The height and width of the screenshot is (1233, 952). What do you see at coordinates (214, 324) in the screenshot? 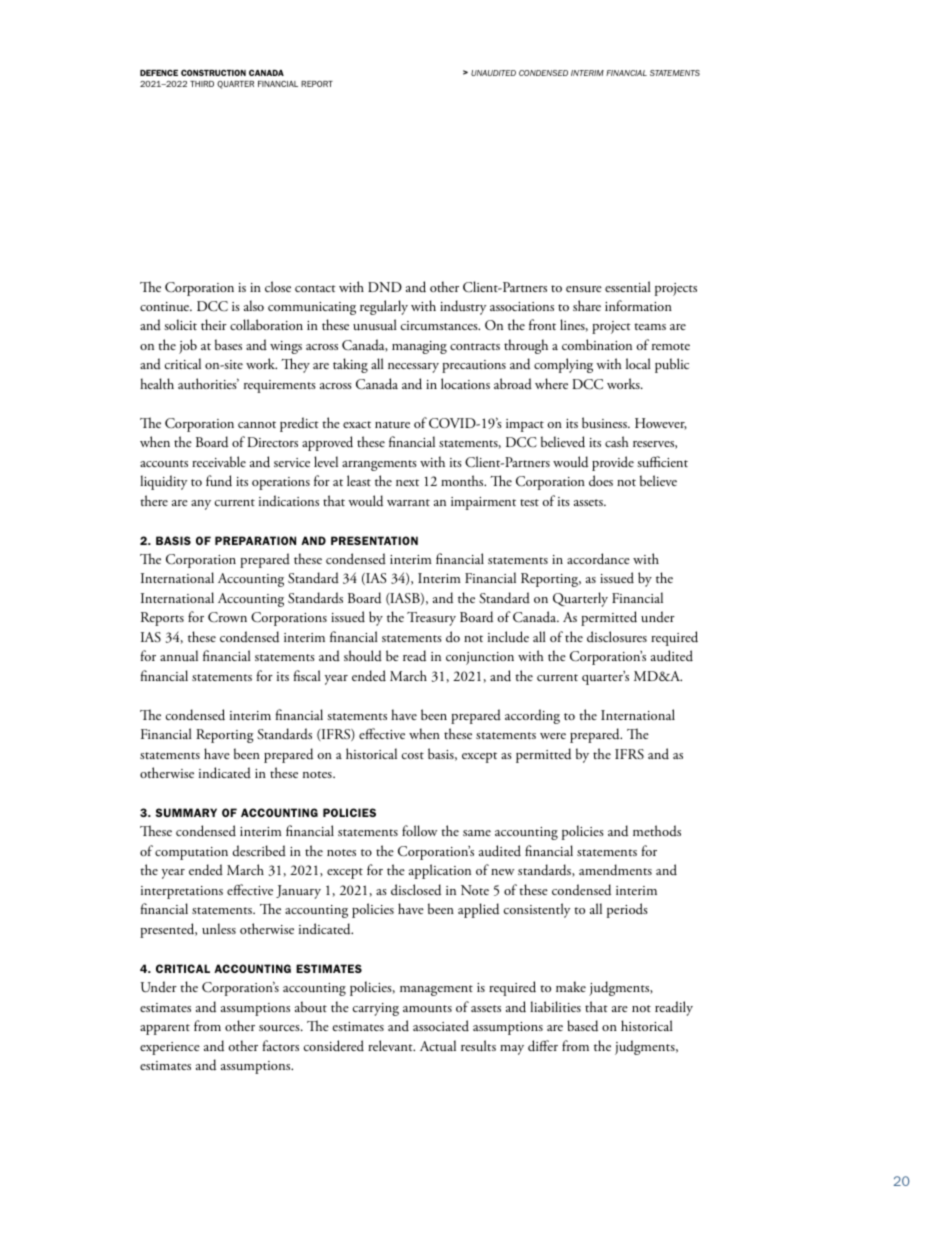
I see `their` at bounding box center [214, 324].
